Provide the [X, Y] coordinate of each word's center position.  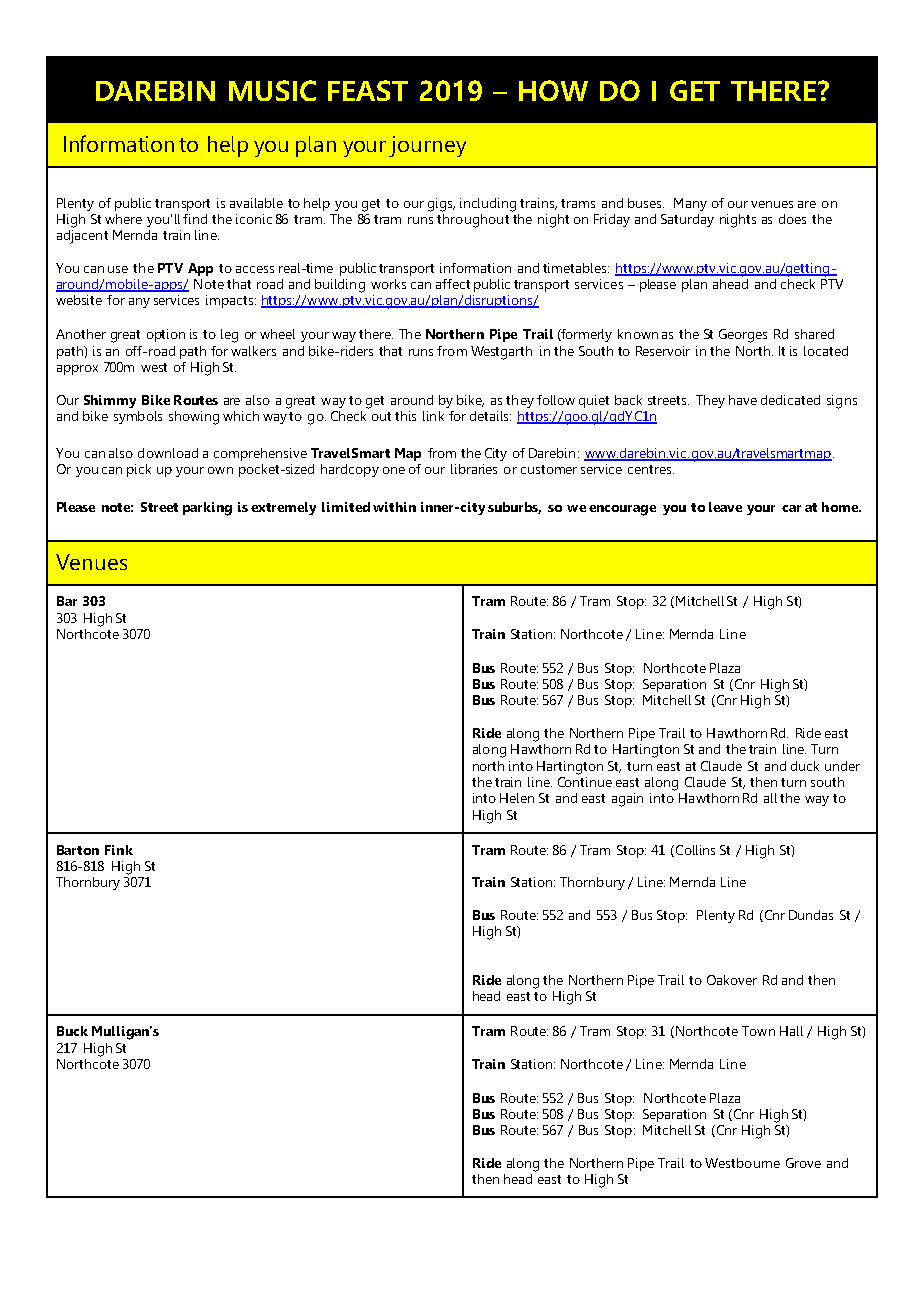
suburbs [514, 508]
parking [207, 509]
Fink [119, 850]
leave [725, 507]
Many [690, 204]
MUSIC [272, 90]
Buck [72, 1031]
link [433, 416]
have [743, 400]
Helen [517, 798]
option [166, 335]
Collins [695, 850]
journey [427, 146]
